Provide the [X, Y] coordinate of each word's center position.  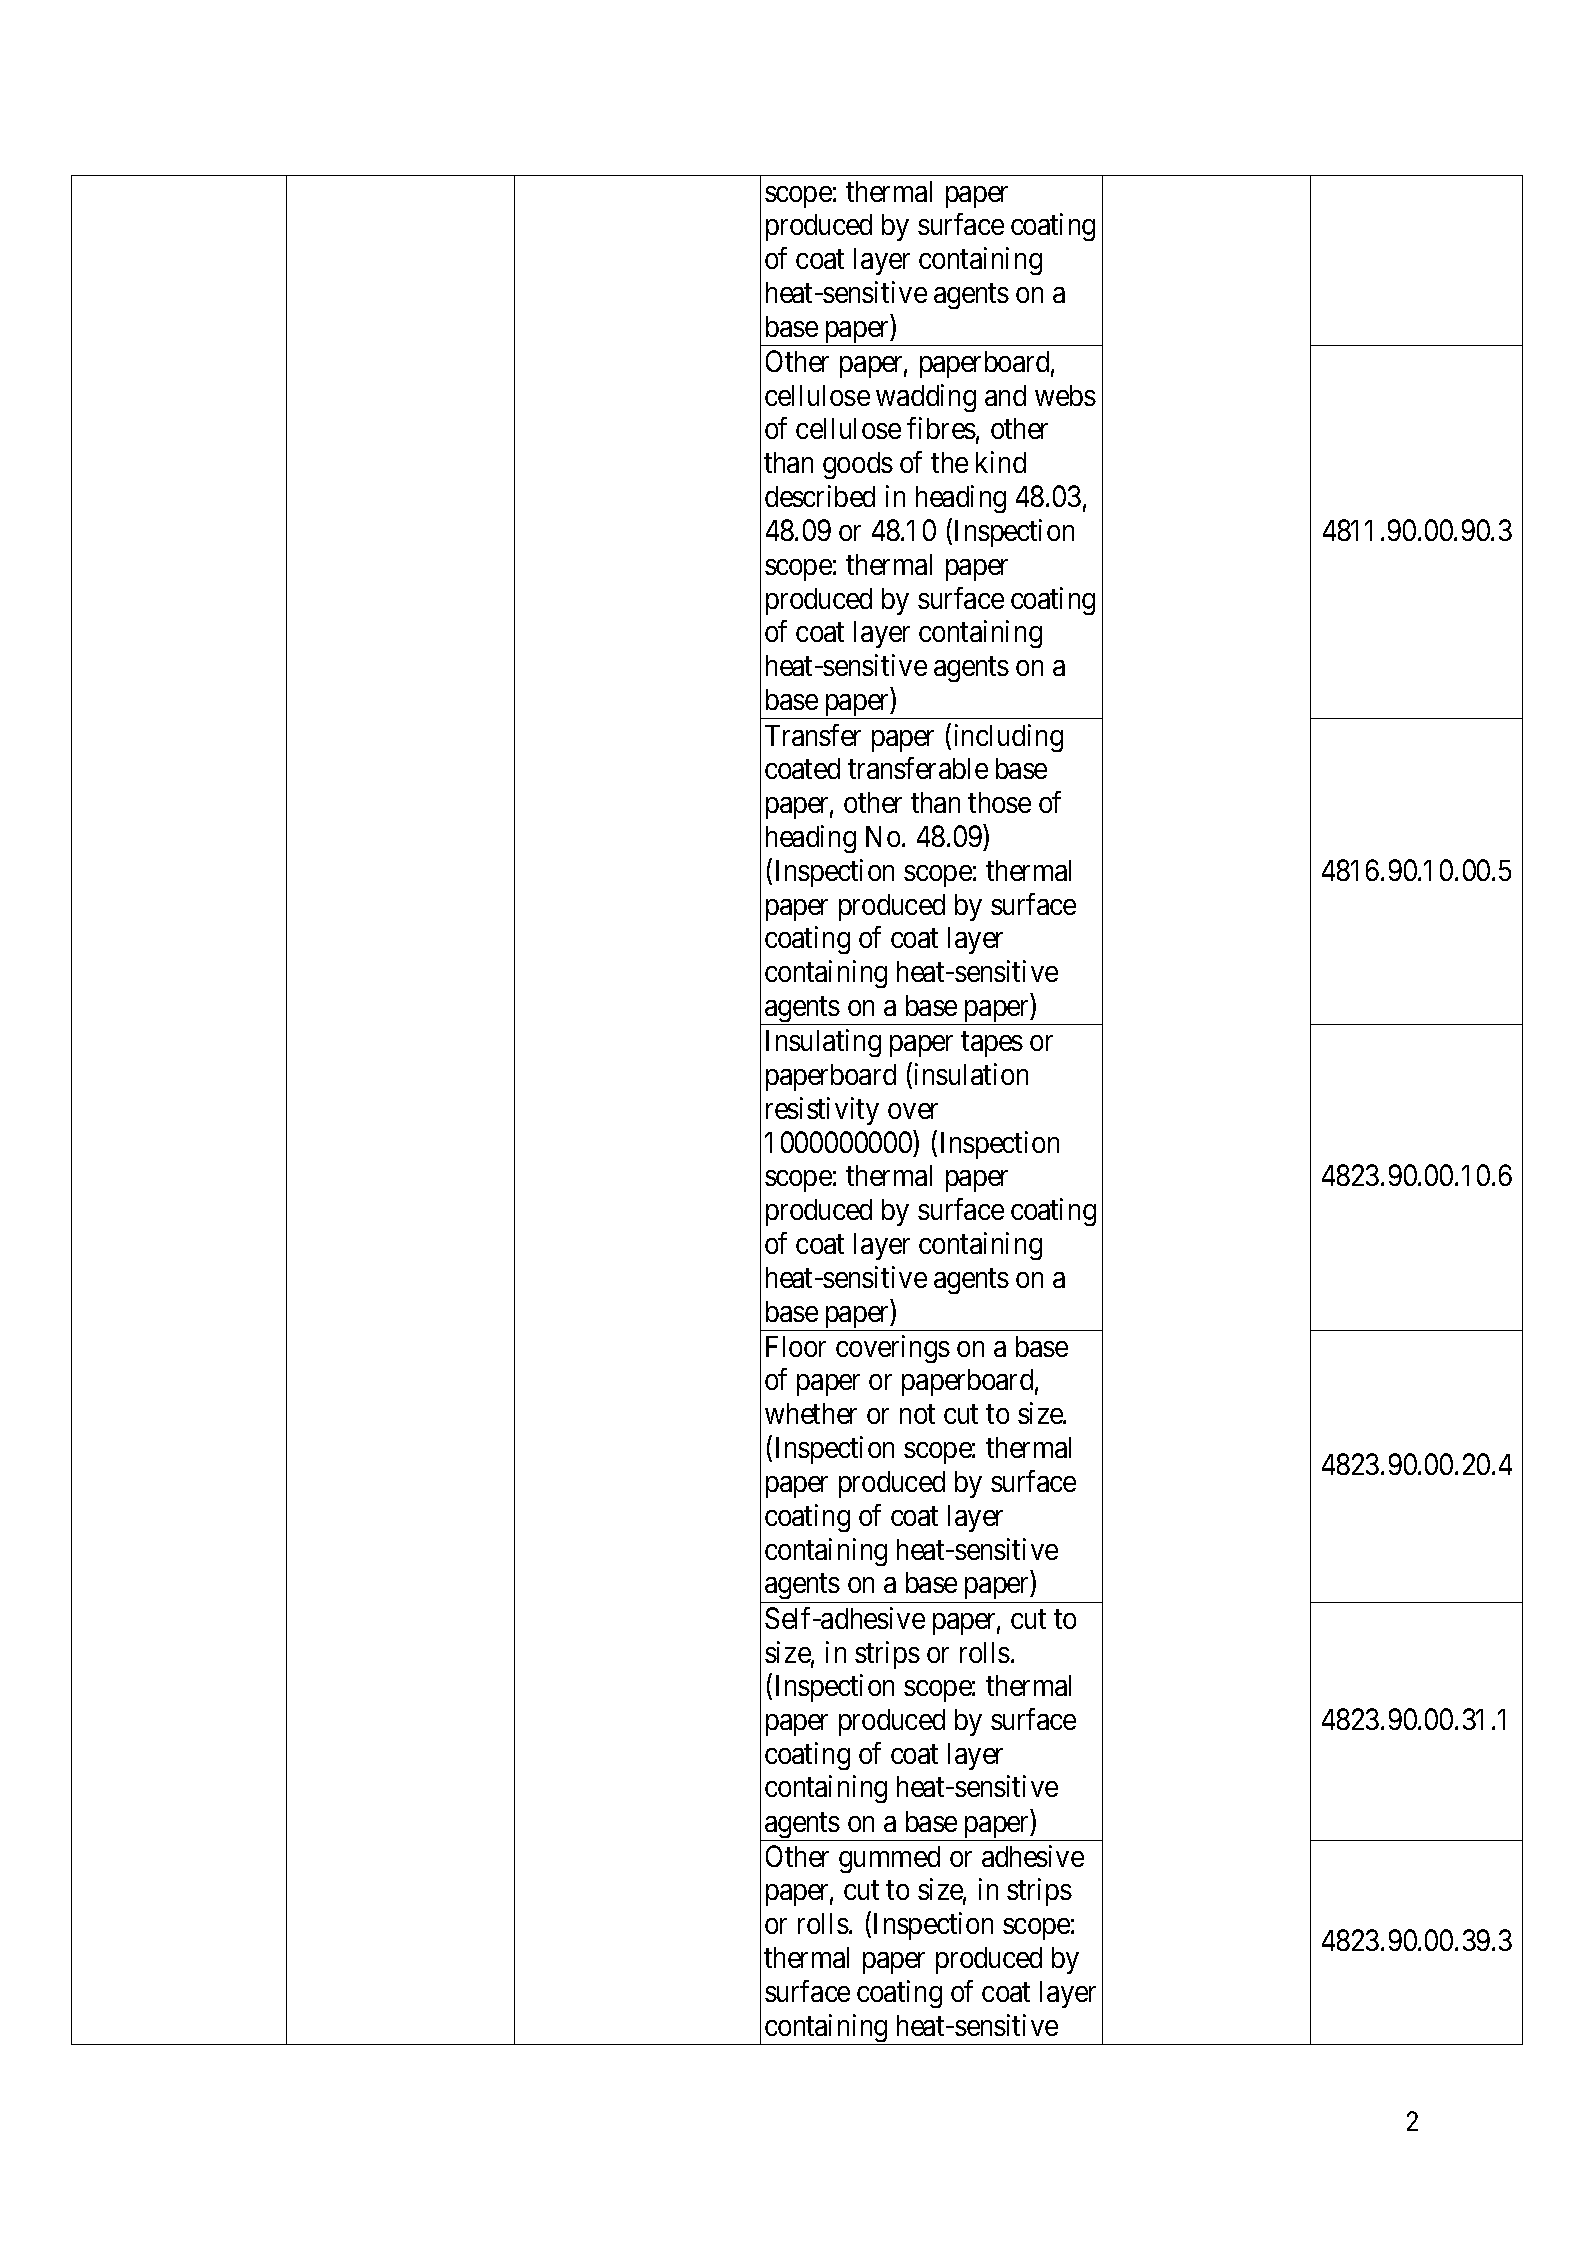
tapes [992, 1044]
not [917, 1414]
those [999, 802]
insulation [971, 1074]
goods [858, 465]
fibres [941, 428]
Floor [796, 1346]
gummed [889, 1859]
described [820, 496]
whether [811, 1413]
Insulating [823, 1043]
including [1009, 738]
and [1005, 395]
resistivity [822, 1111]
